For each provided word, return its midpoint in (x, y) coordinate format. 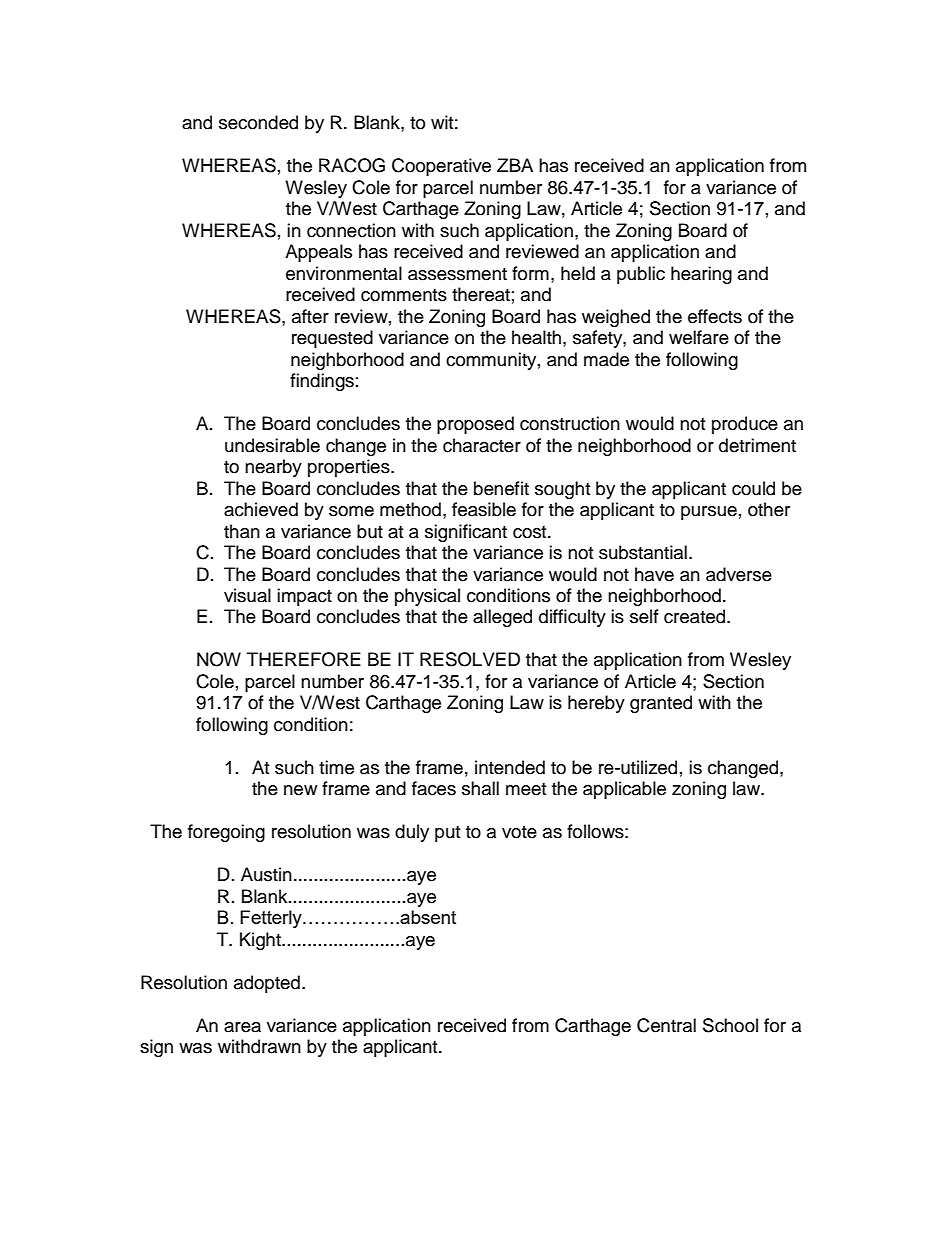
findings (322, 382)
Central (666, 1025)
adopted (267, 984)
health (536, 337)
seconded (258, 122)
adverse (739, 574)
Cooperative (441, 167)
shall (480, 788)
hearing (701, 275)
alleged (502, 618)
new (300, 790)
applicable (624, 790)
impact (304, 597)
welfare (699, 337)
